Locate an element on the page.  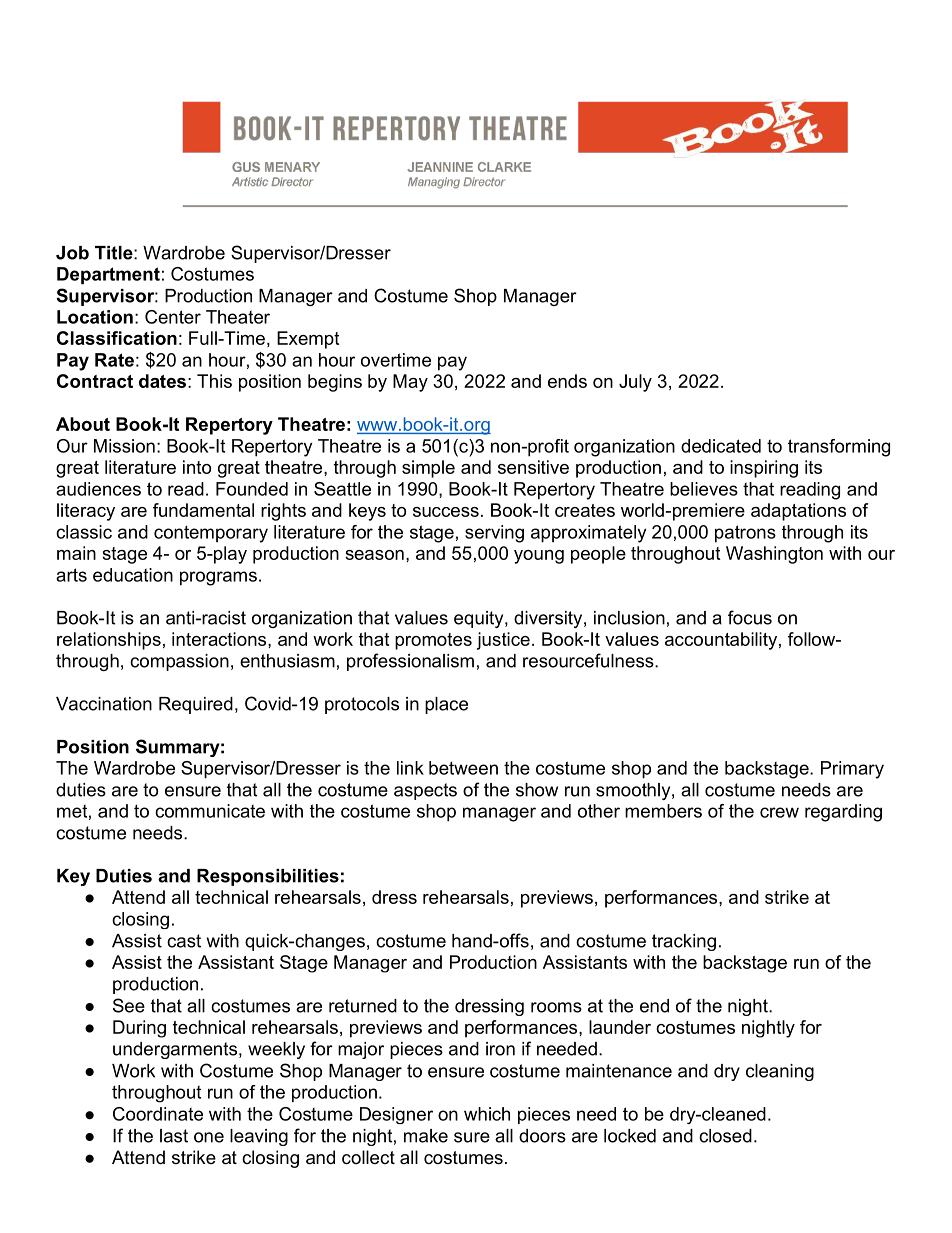
July is located at coordinates (635, 383).
